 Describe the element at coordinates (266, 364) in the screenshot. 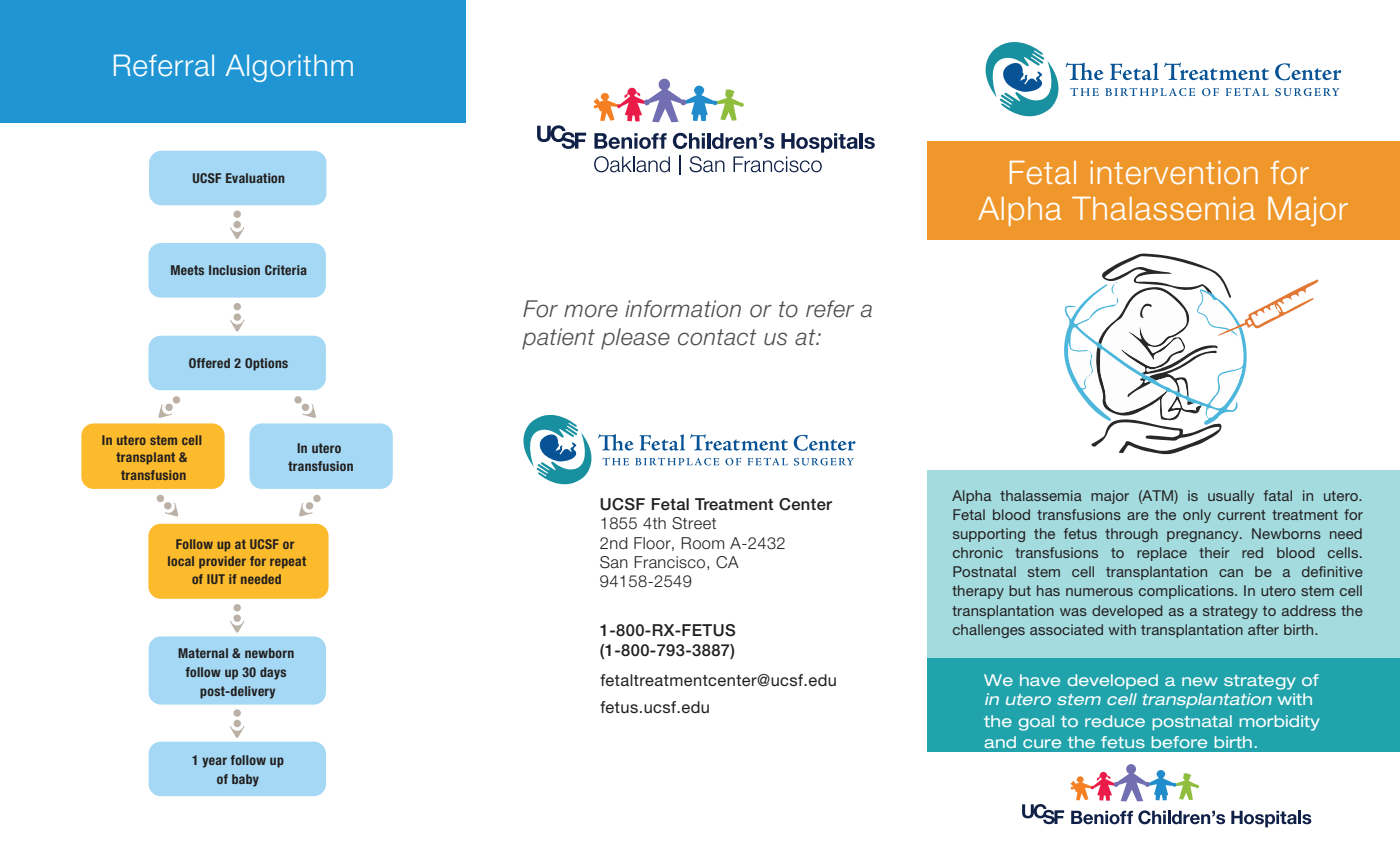

I see `Options` at that location.
